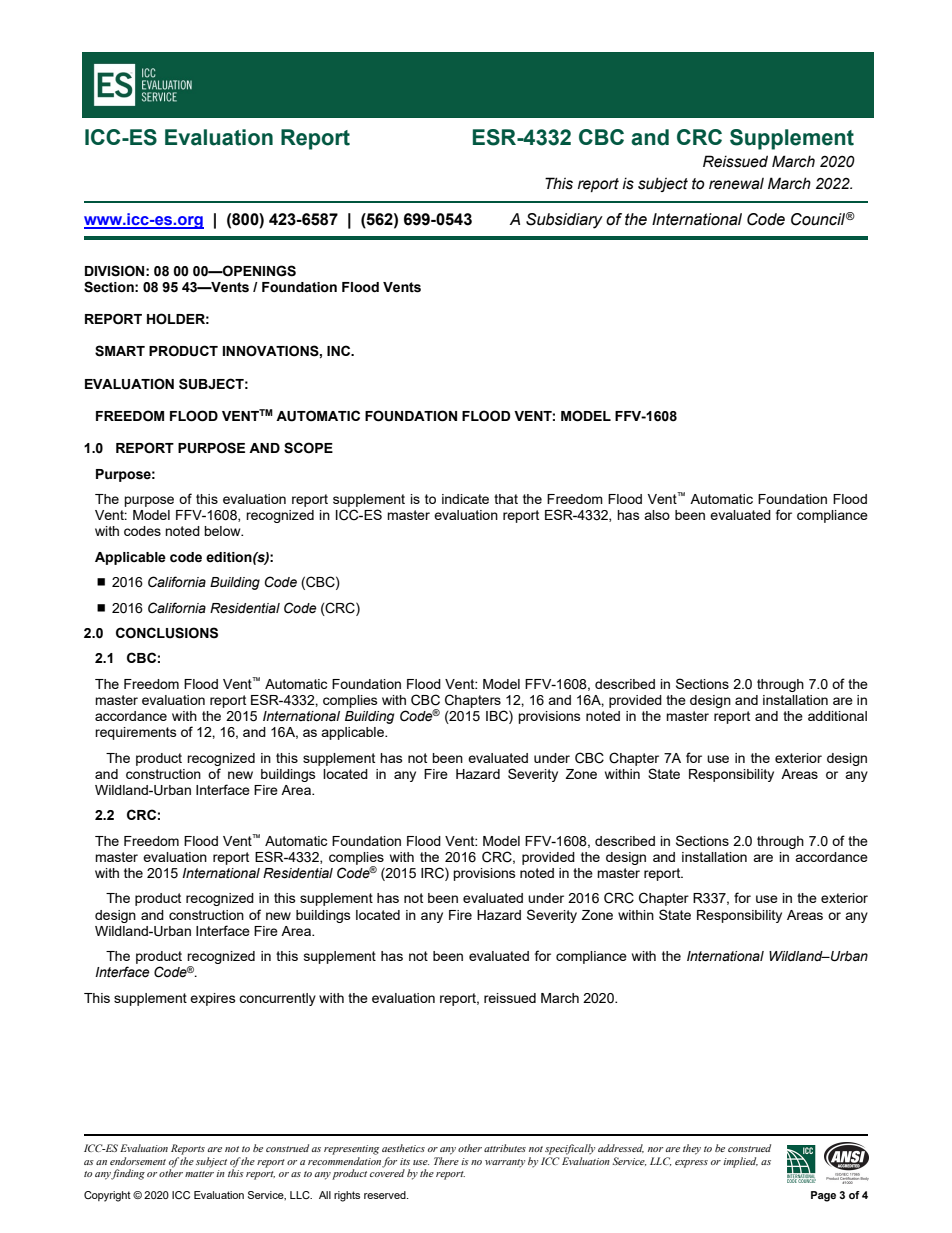 The width and height of the page is (952, 1233). What do you see at coordinates (564, 221) in the page?
I see `Subsidiary` at bounding box center [564, 221].
